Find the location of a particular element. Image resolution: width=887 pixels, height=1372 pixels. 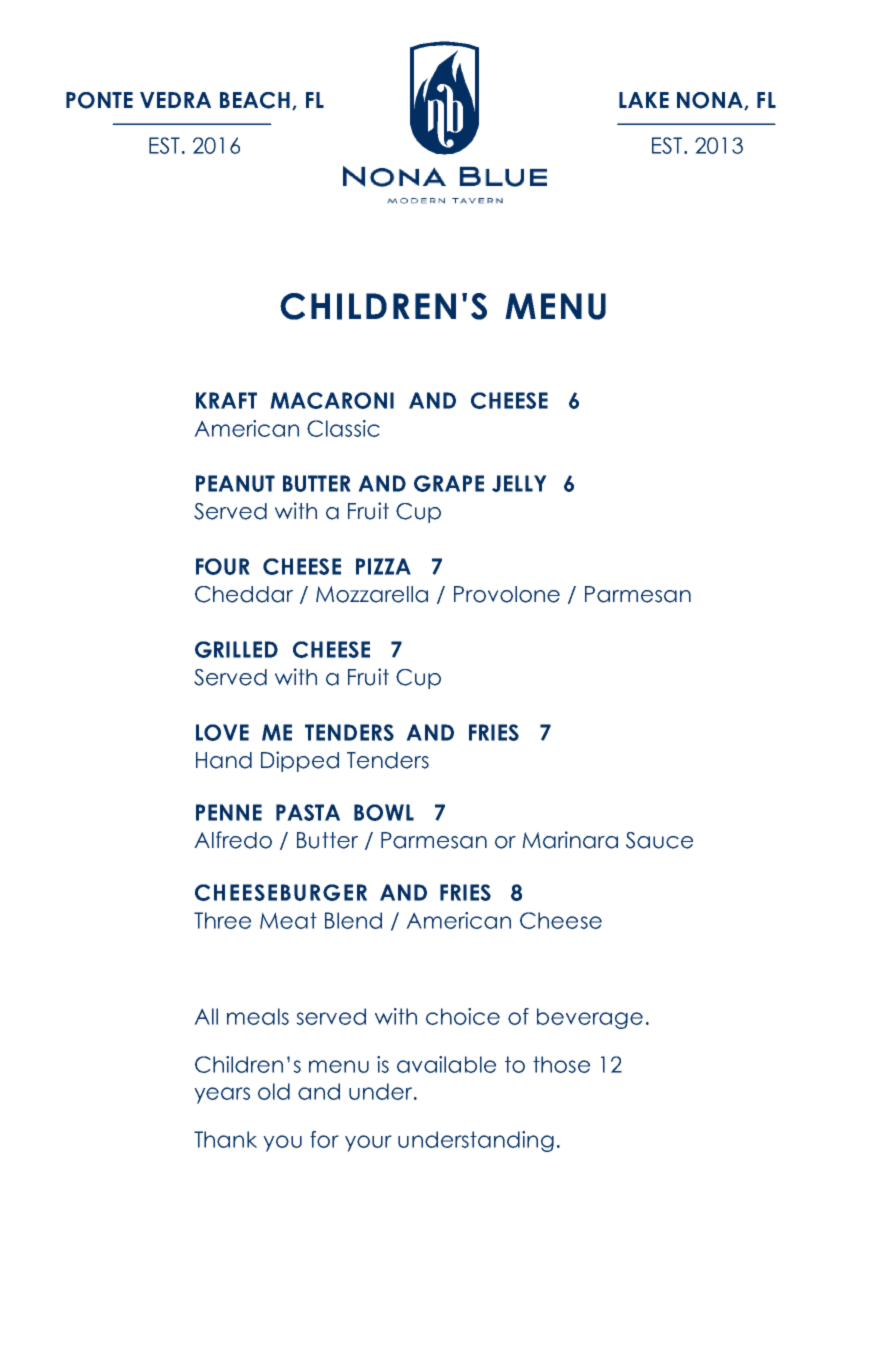

Classic is located at coordinates (343, 428).
